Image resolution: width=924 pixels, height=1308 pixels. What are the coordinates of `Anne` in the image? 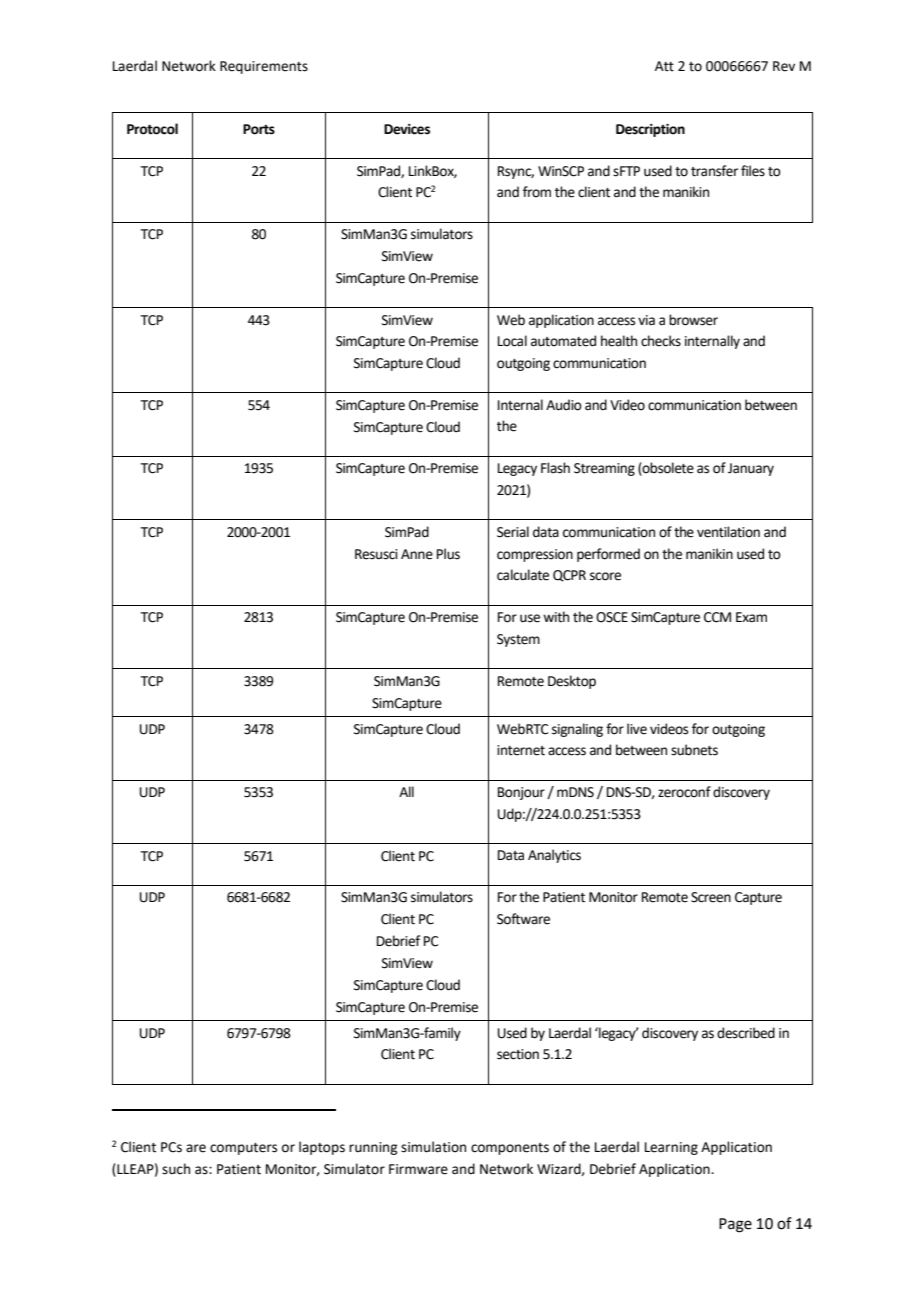 It's located at (417, 554).
